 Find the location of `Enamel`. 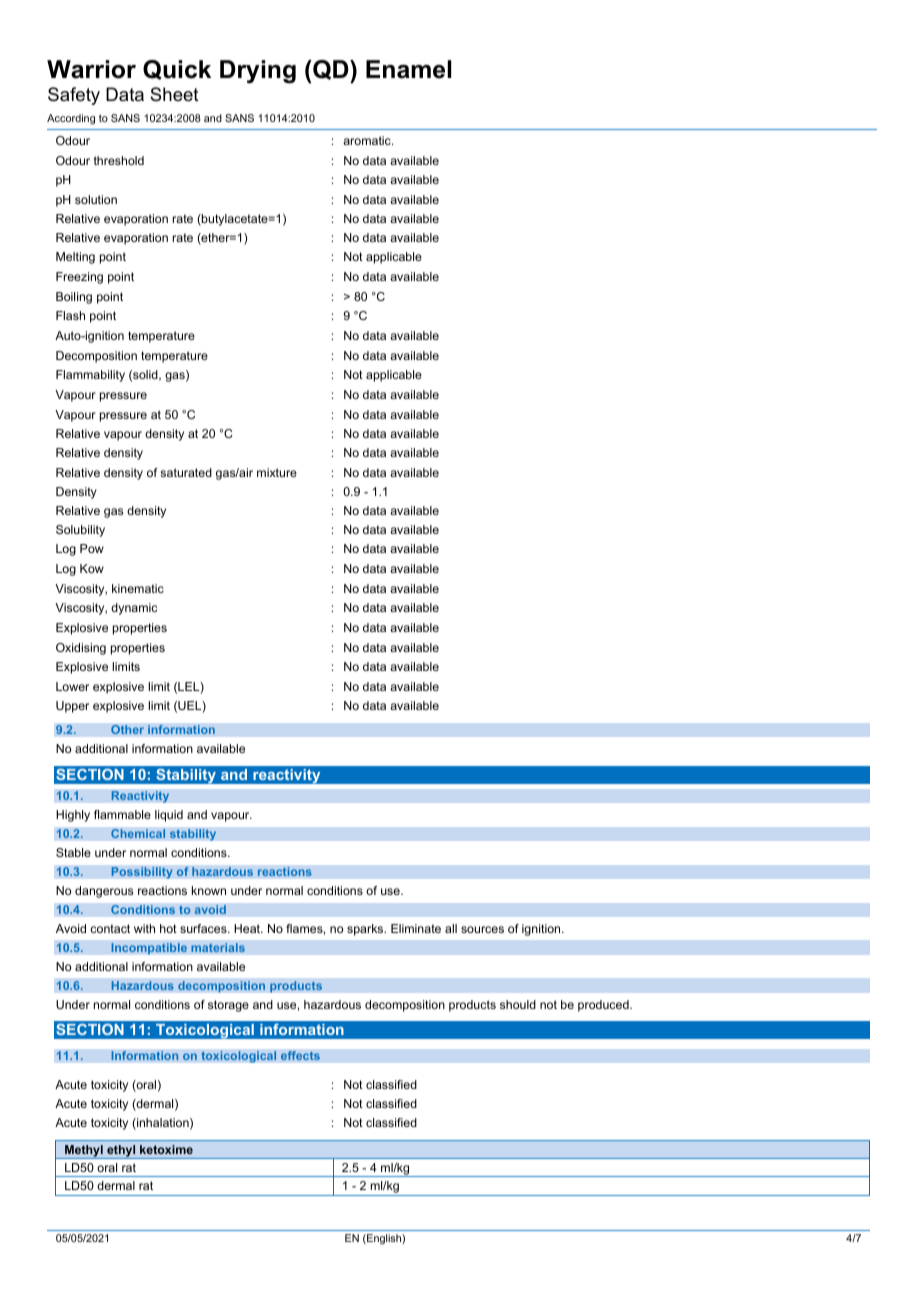

Enamel is located at coordinates (408, 69).
